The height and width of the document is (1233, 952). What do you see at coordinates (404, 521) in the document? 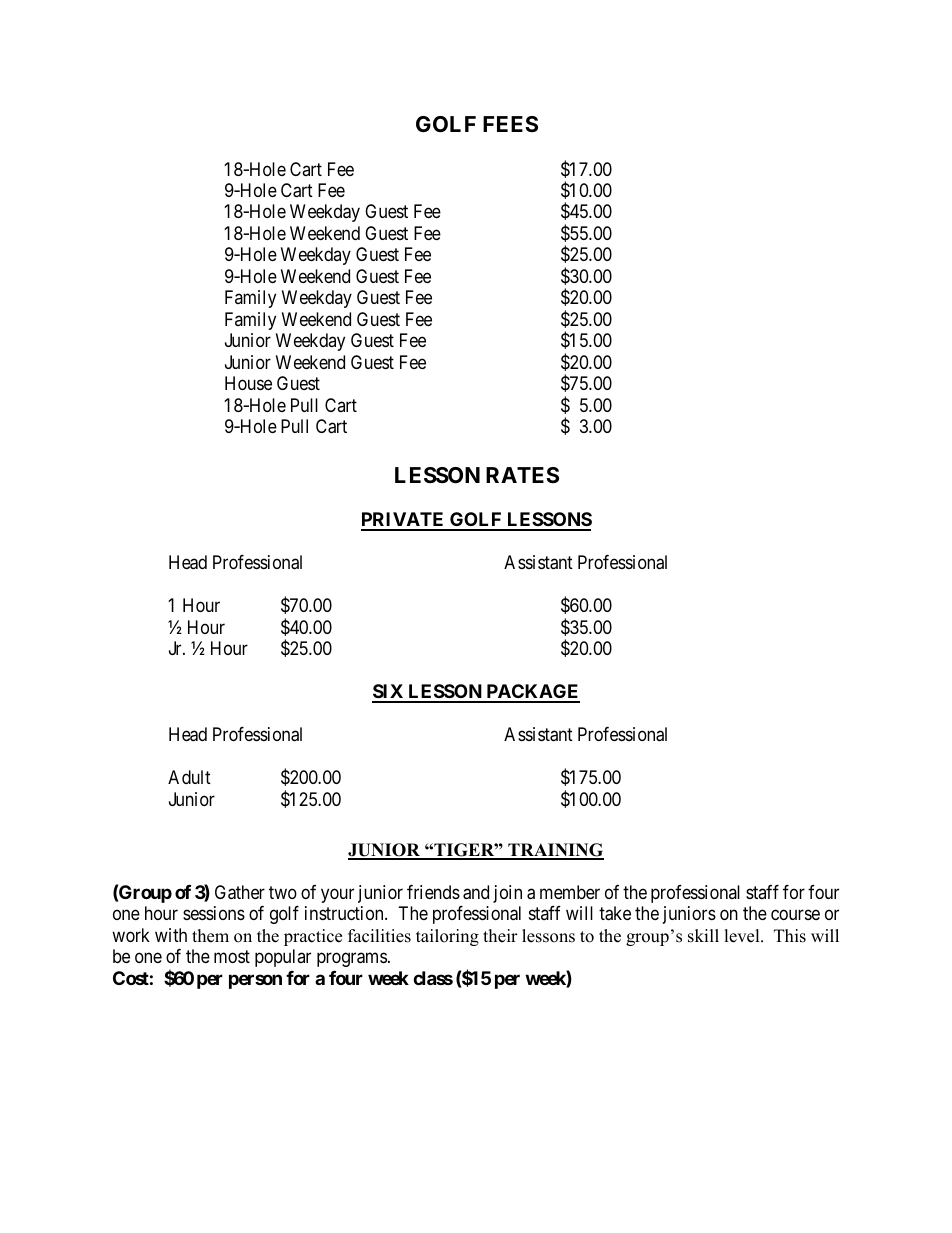
I see `PRIVATE` at bounding box center [404, 521].
